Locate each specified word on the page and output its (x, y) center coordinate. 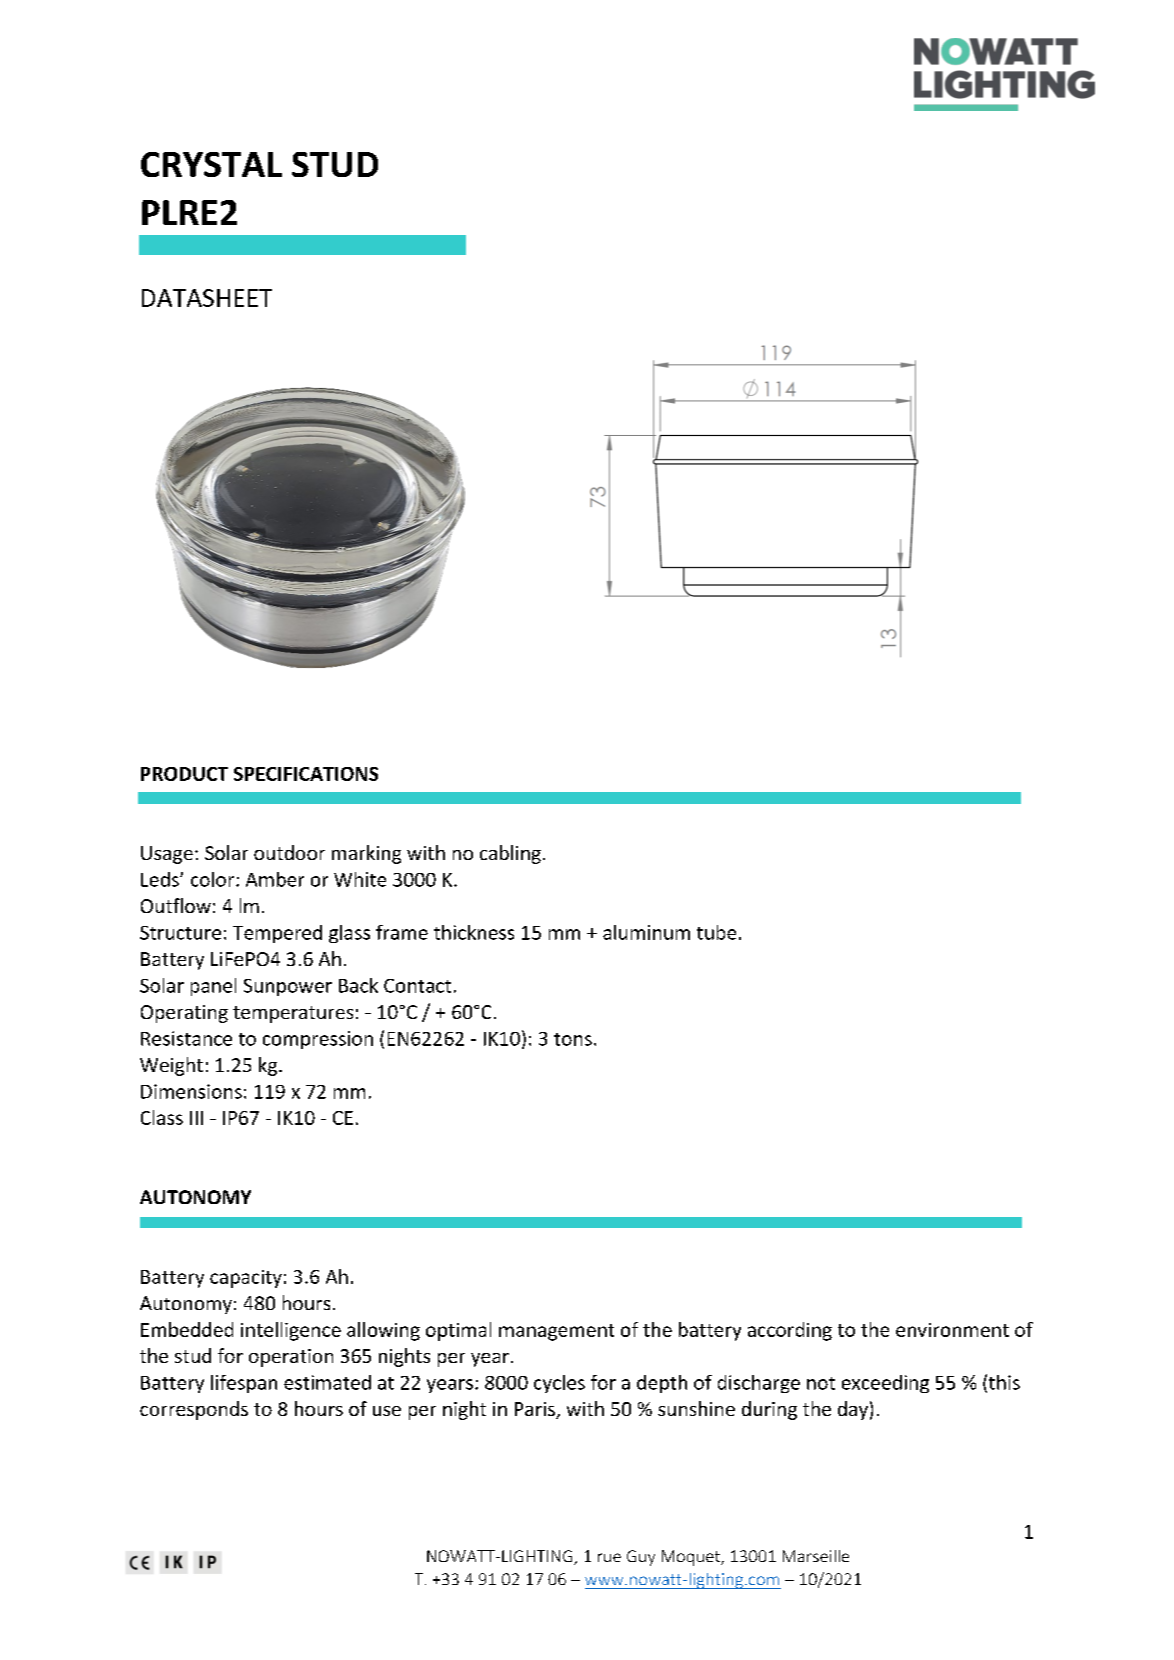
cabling (510, 854)
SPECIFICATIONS (306, 774)
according (790, 1331)
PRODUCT (184, 774)
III (196, 1118)
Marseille (816, 1556)
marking (366, 854)
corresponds (194, 1410)
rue (609, 1557)
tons (573, 1039)
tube (716, 932)
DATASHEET (207, 298)
